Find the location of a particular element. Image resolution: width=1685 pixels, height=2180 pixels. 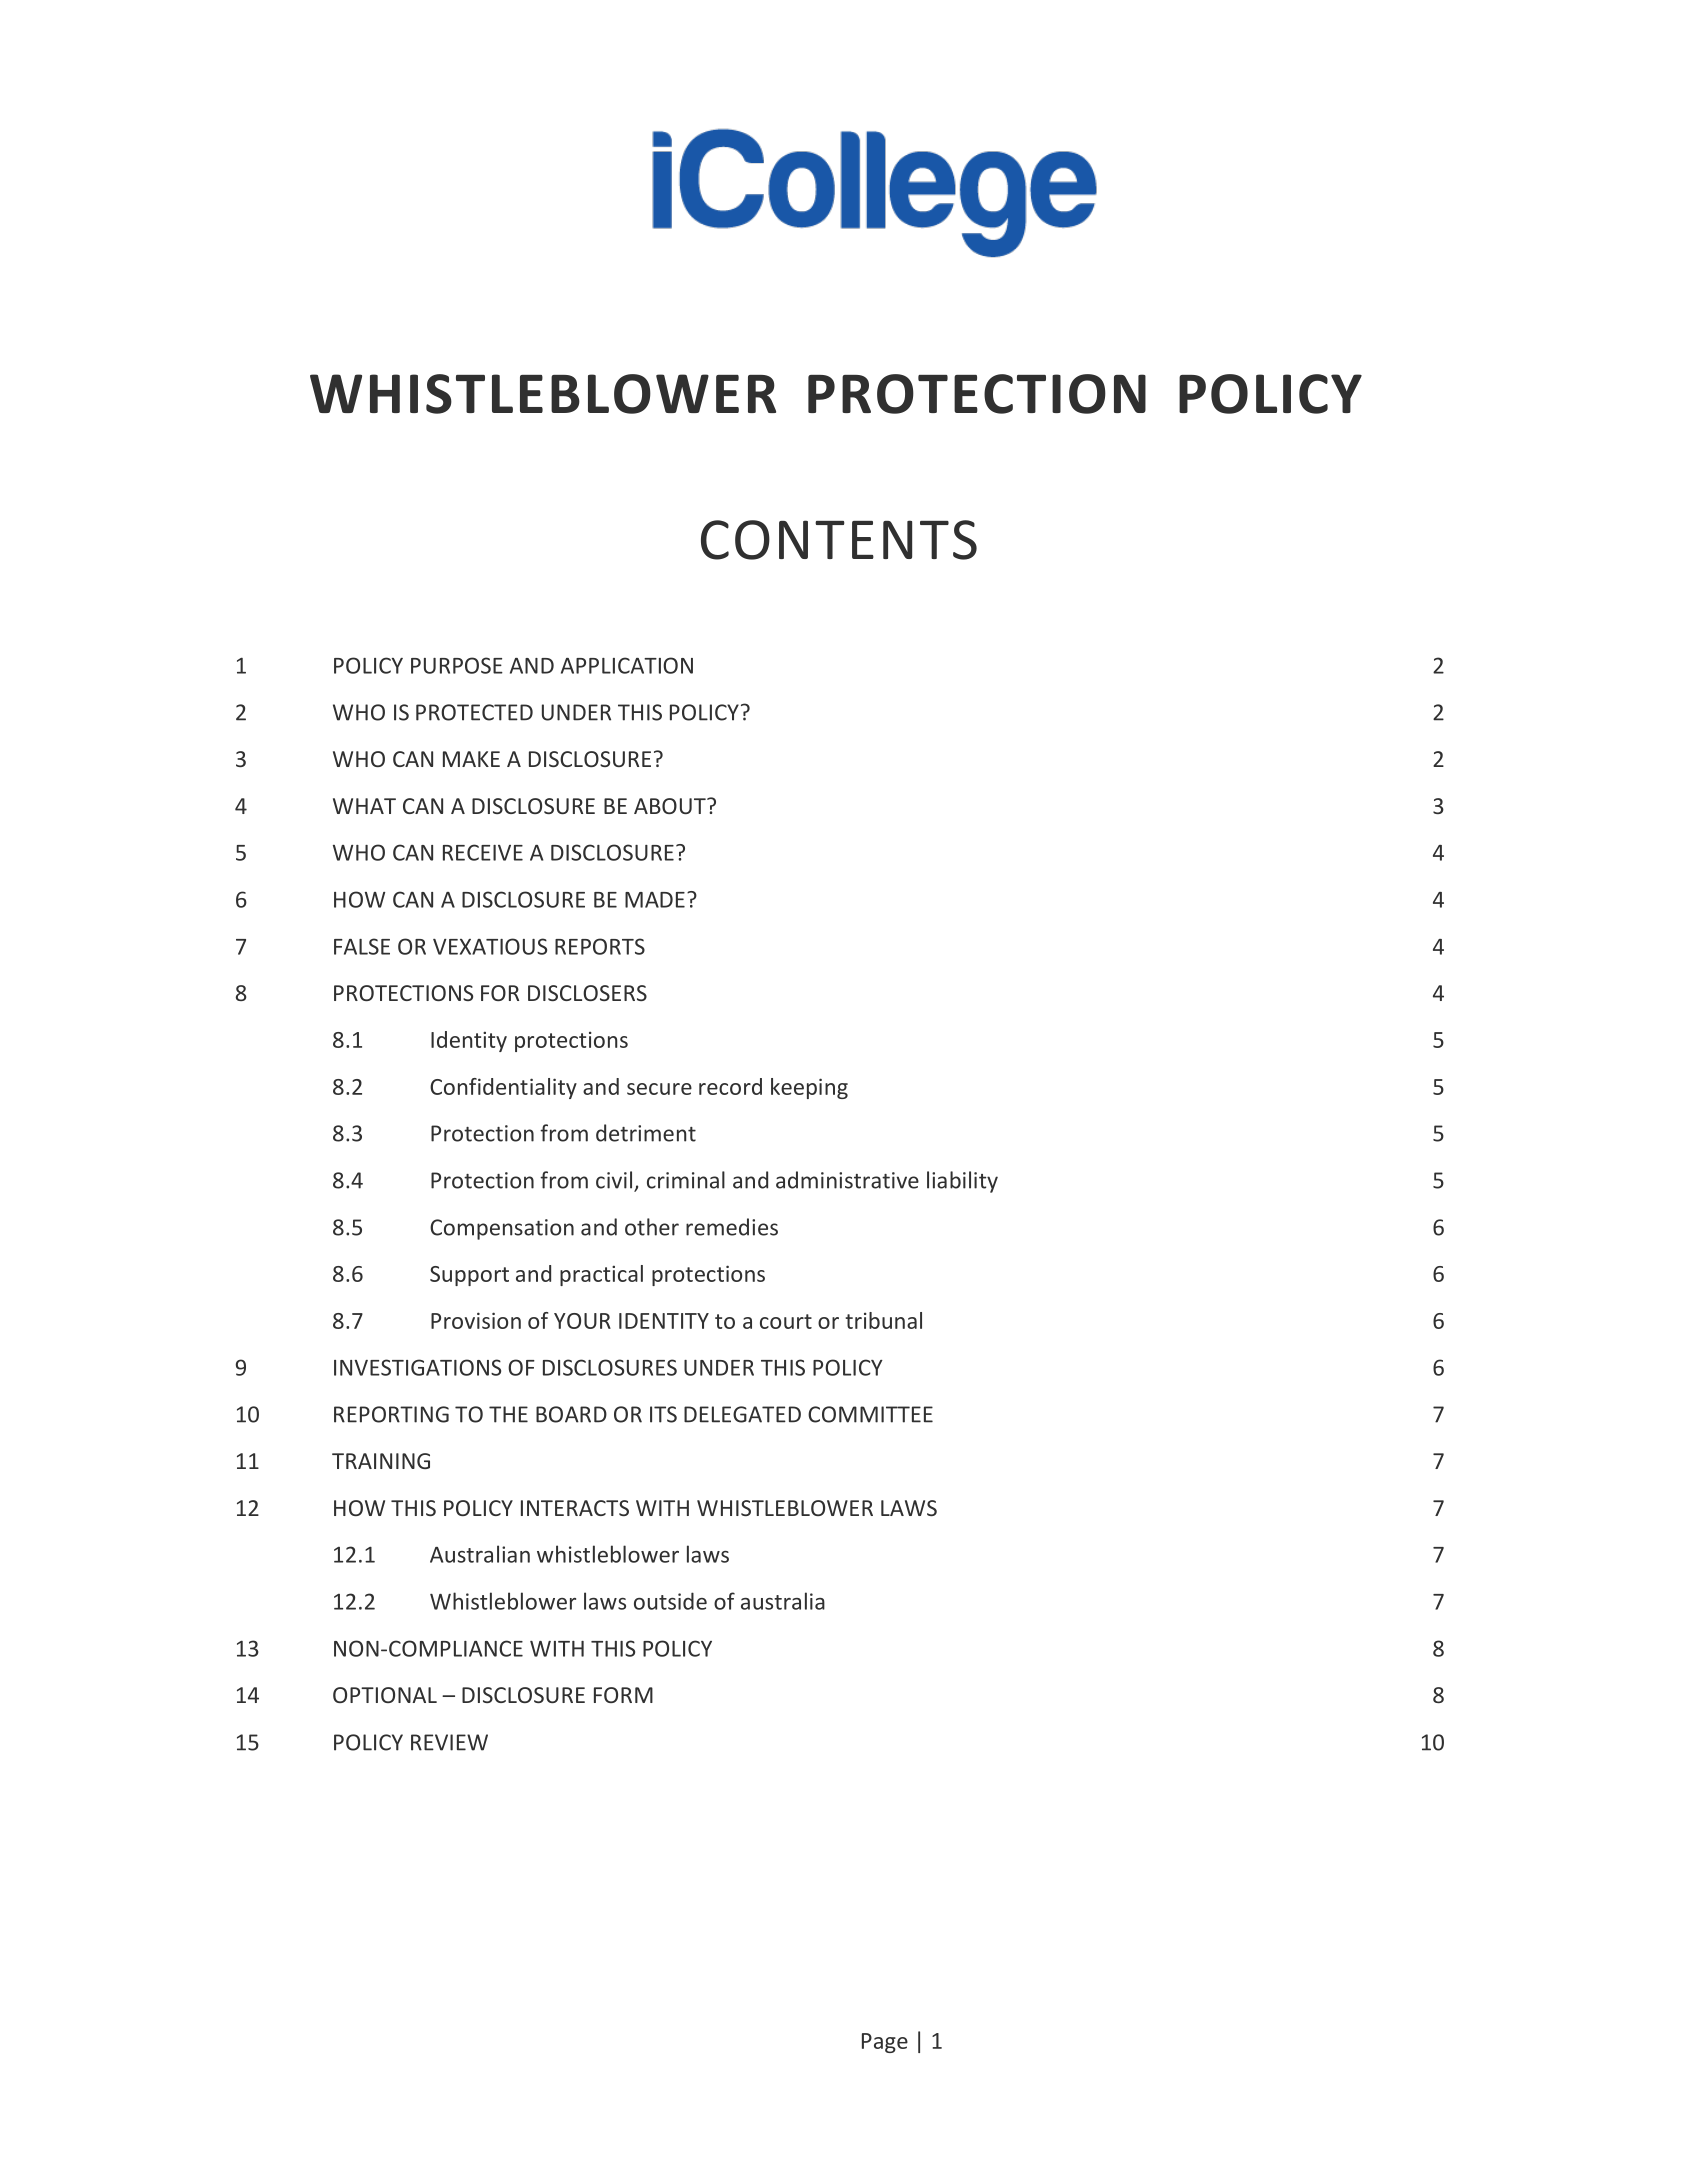

APPLICATION is located at coordinates (627, 665).
